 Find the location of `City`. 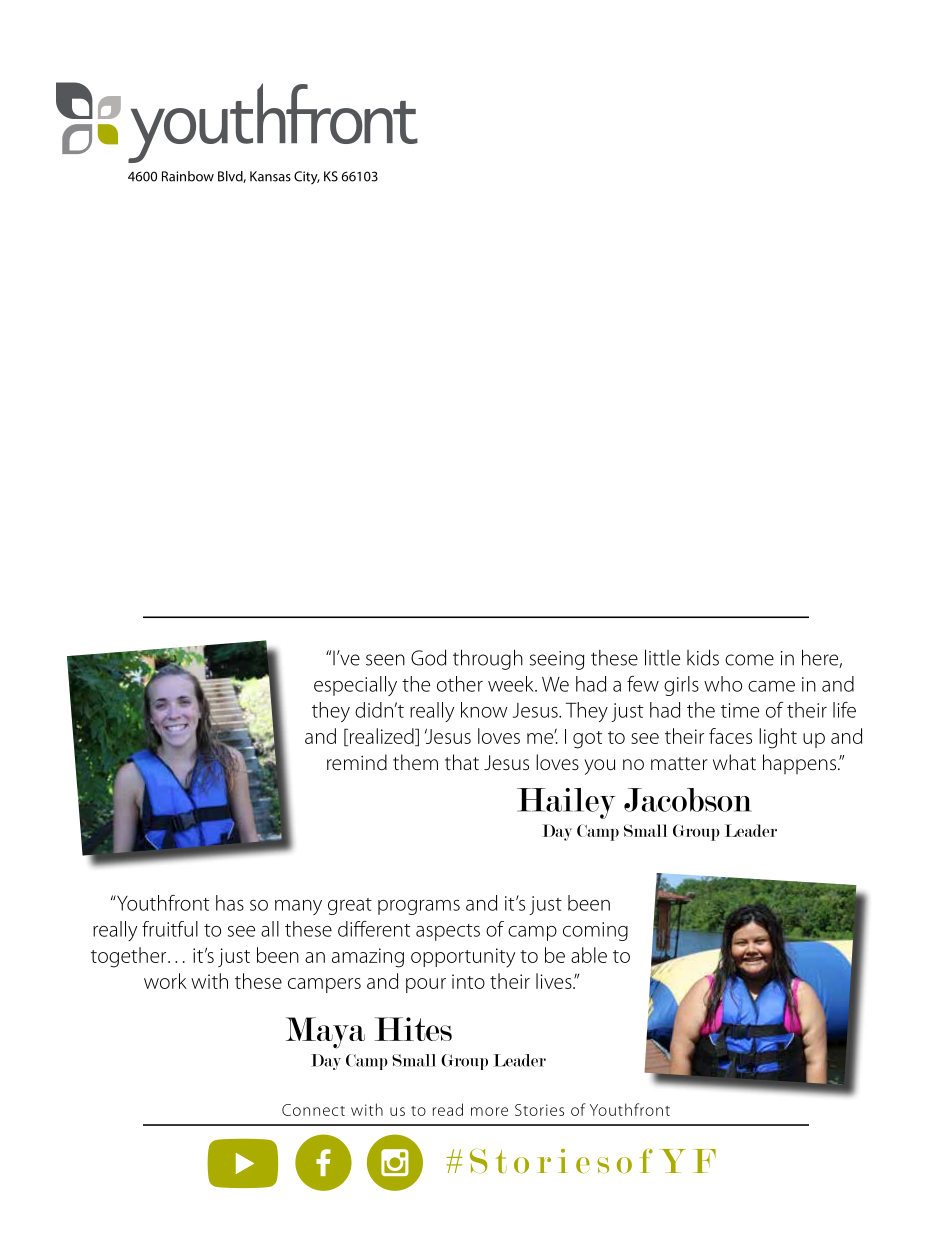

City is located at coordinates (307, 178).
